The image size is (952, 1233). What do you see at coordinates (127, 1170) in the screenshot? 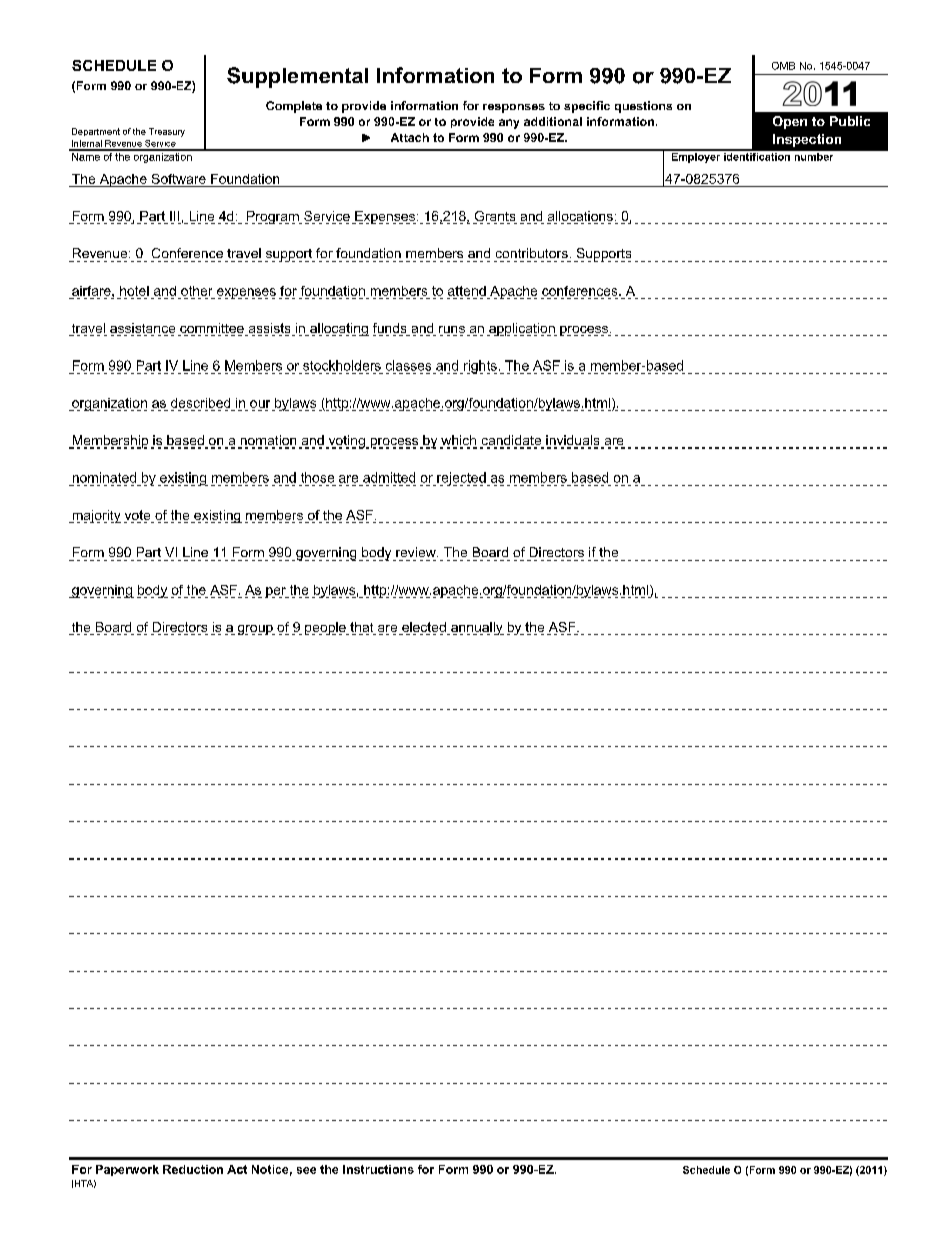
I see `Paperwork` at bounding box center [127, 1170].
